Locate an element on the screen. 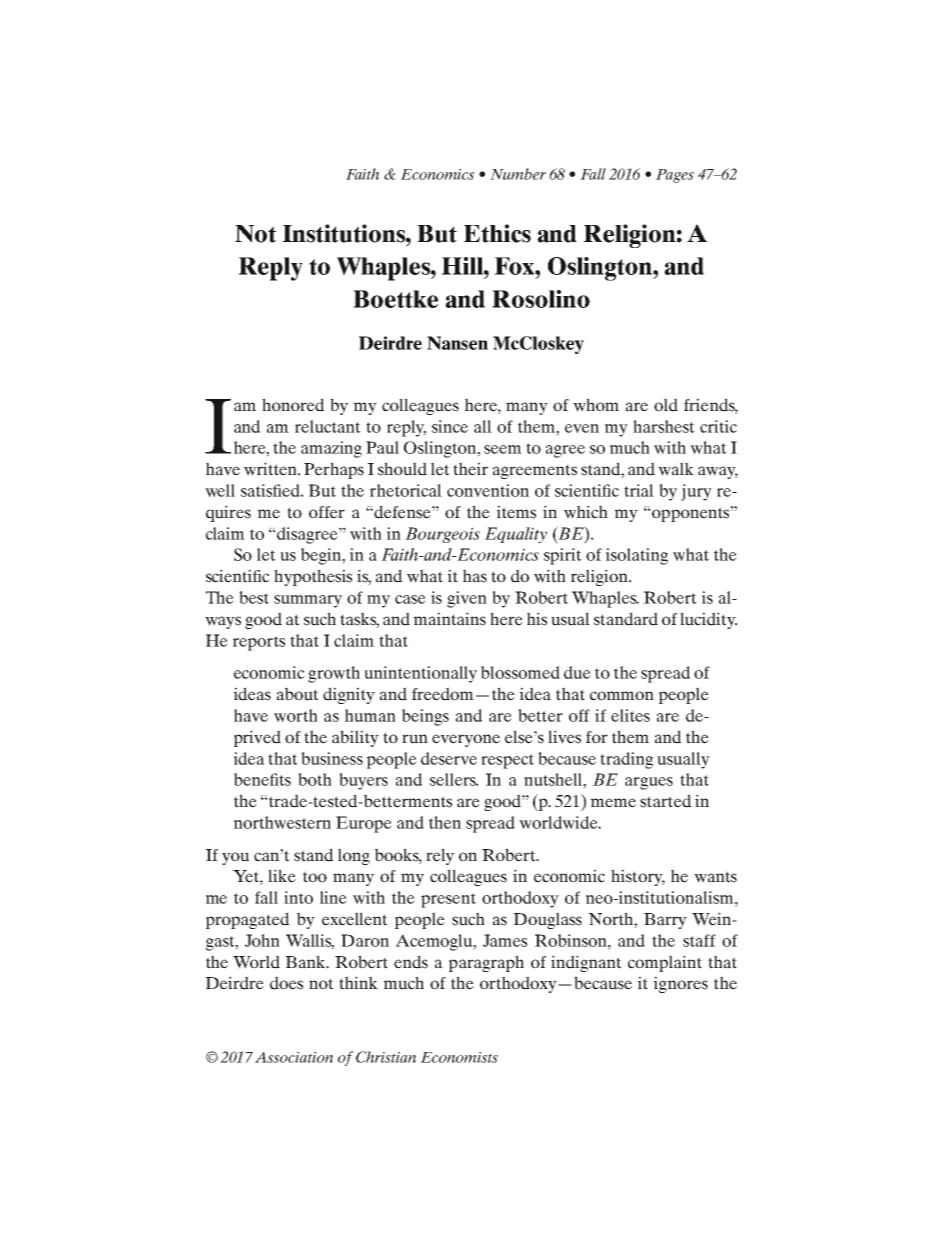 Image resolution: width=952 pixels, height=1233 pixels. given is located at coordinates (467, 599).
